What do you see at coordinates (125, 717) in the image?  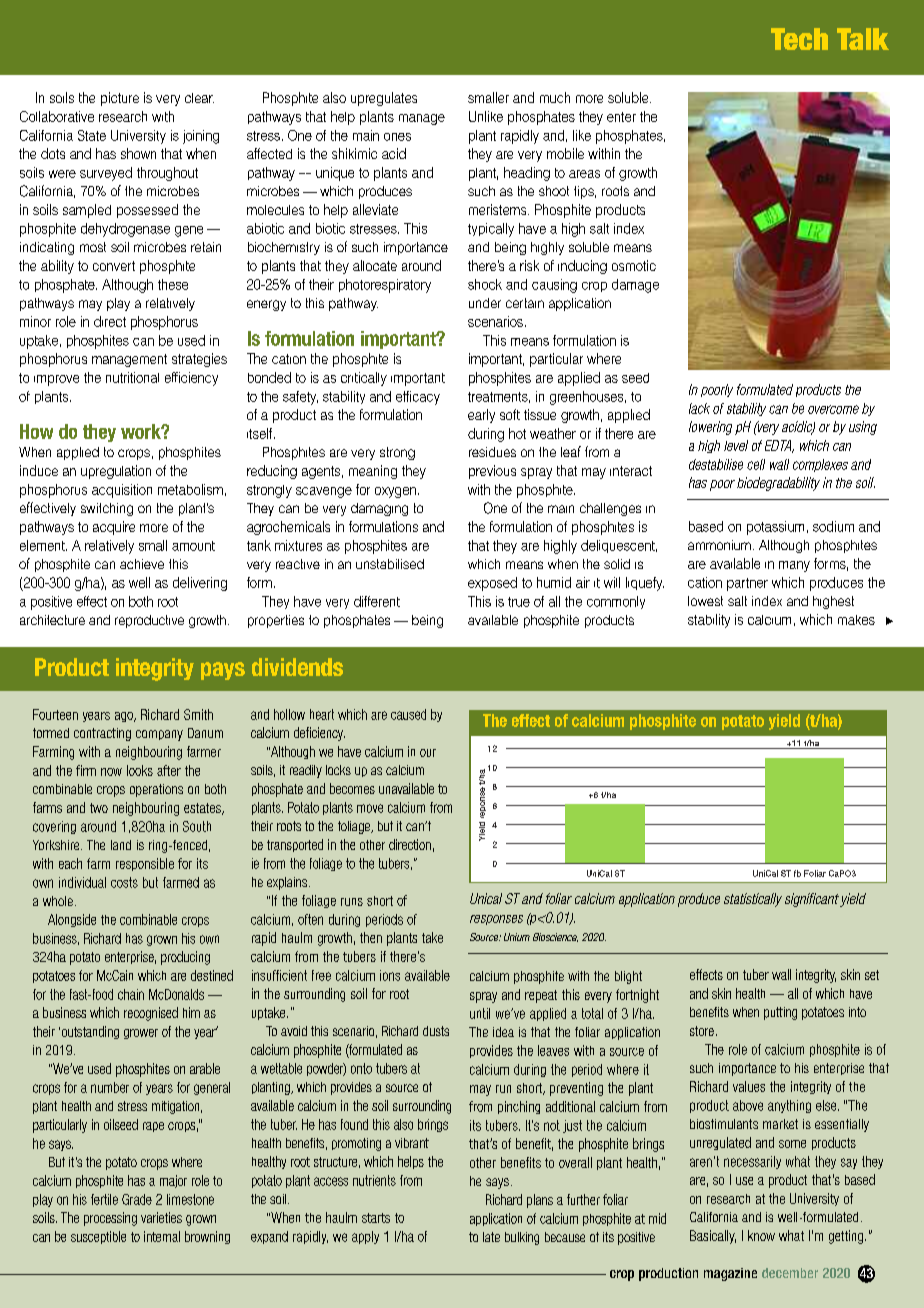 I see `ago` at bounding box center [125, 717].
